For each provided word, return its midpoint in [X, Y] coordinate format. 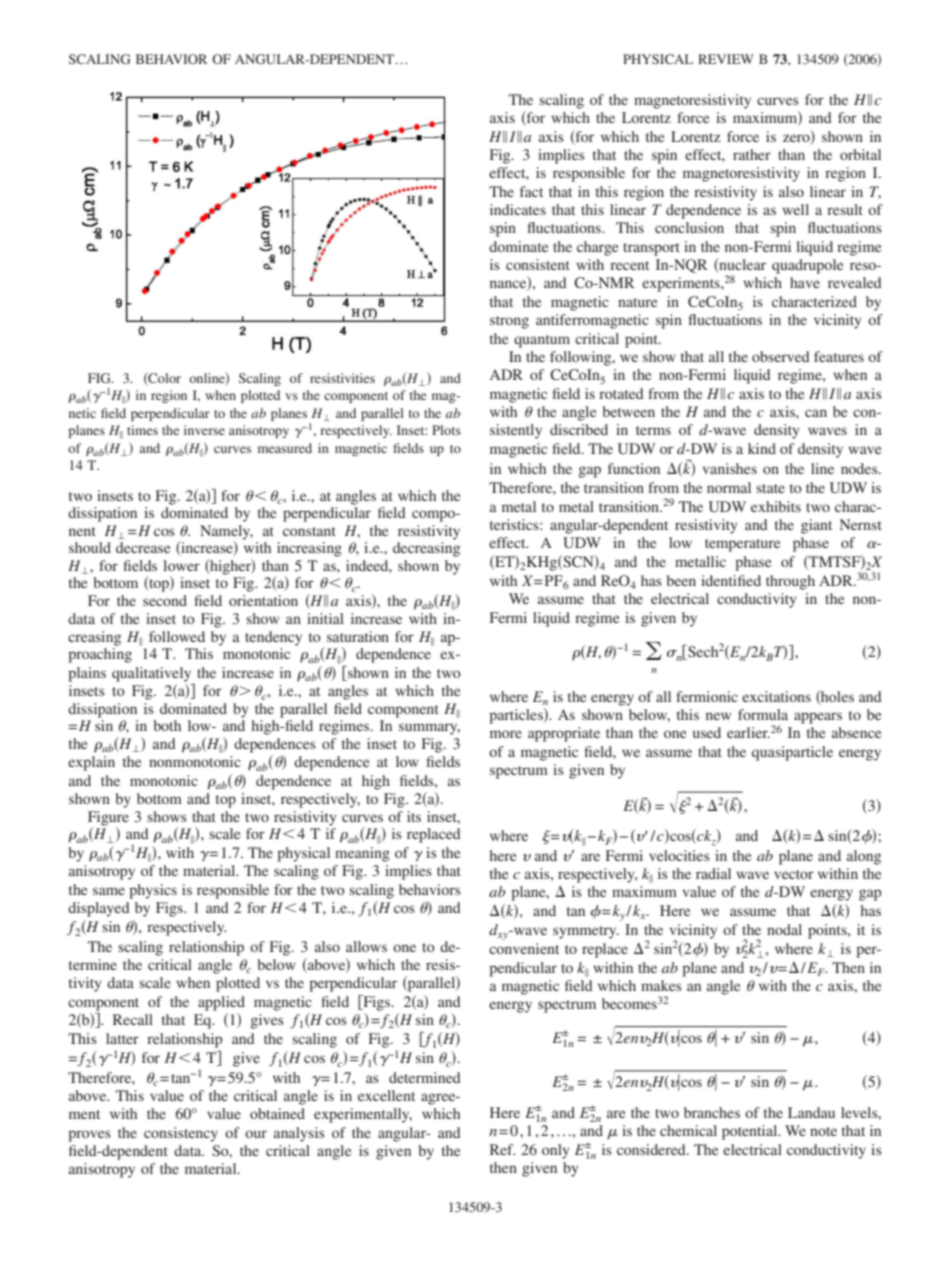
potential [751, 1132]
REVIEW [726, 59]
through [790, 582]
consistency [181, 1134]
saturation [358, 636]
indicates [518, 209]
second [165, 600]
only [555, 1151]
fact [531, 191]
